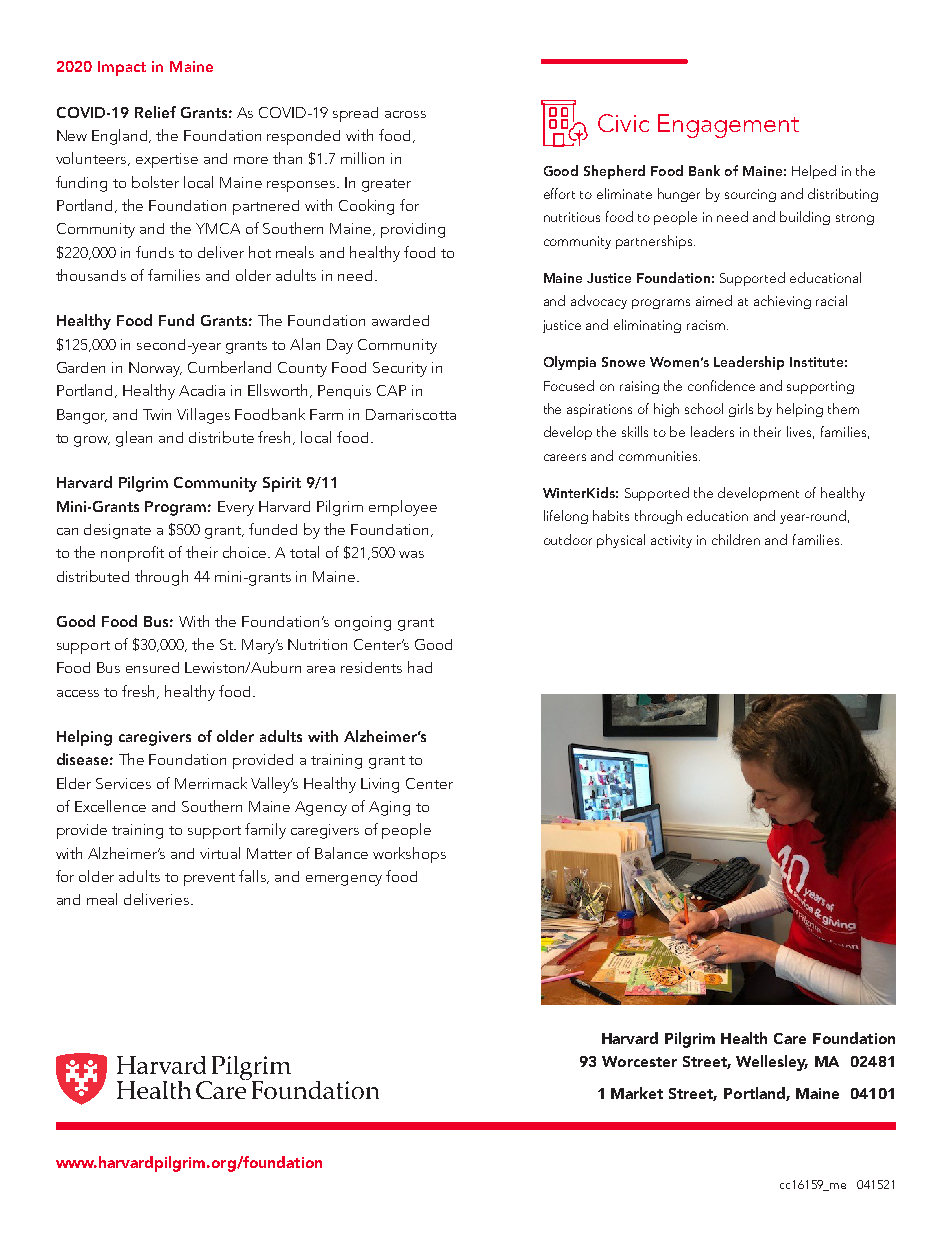 The height and width of the screenshot is (1233, 952). What do you see at coordinates (728, 126) in the screenshot?
I see `Engagement` at bounding box center [728, 126].
